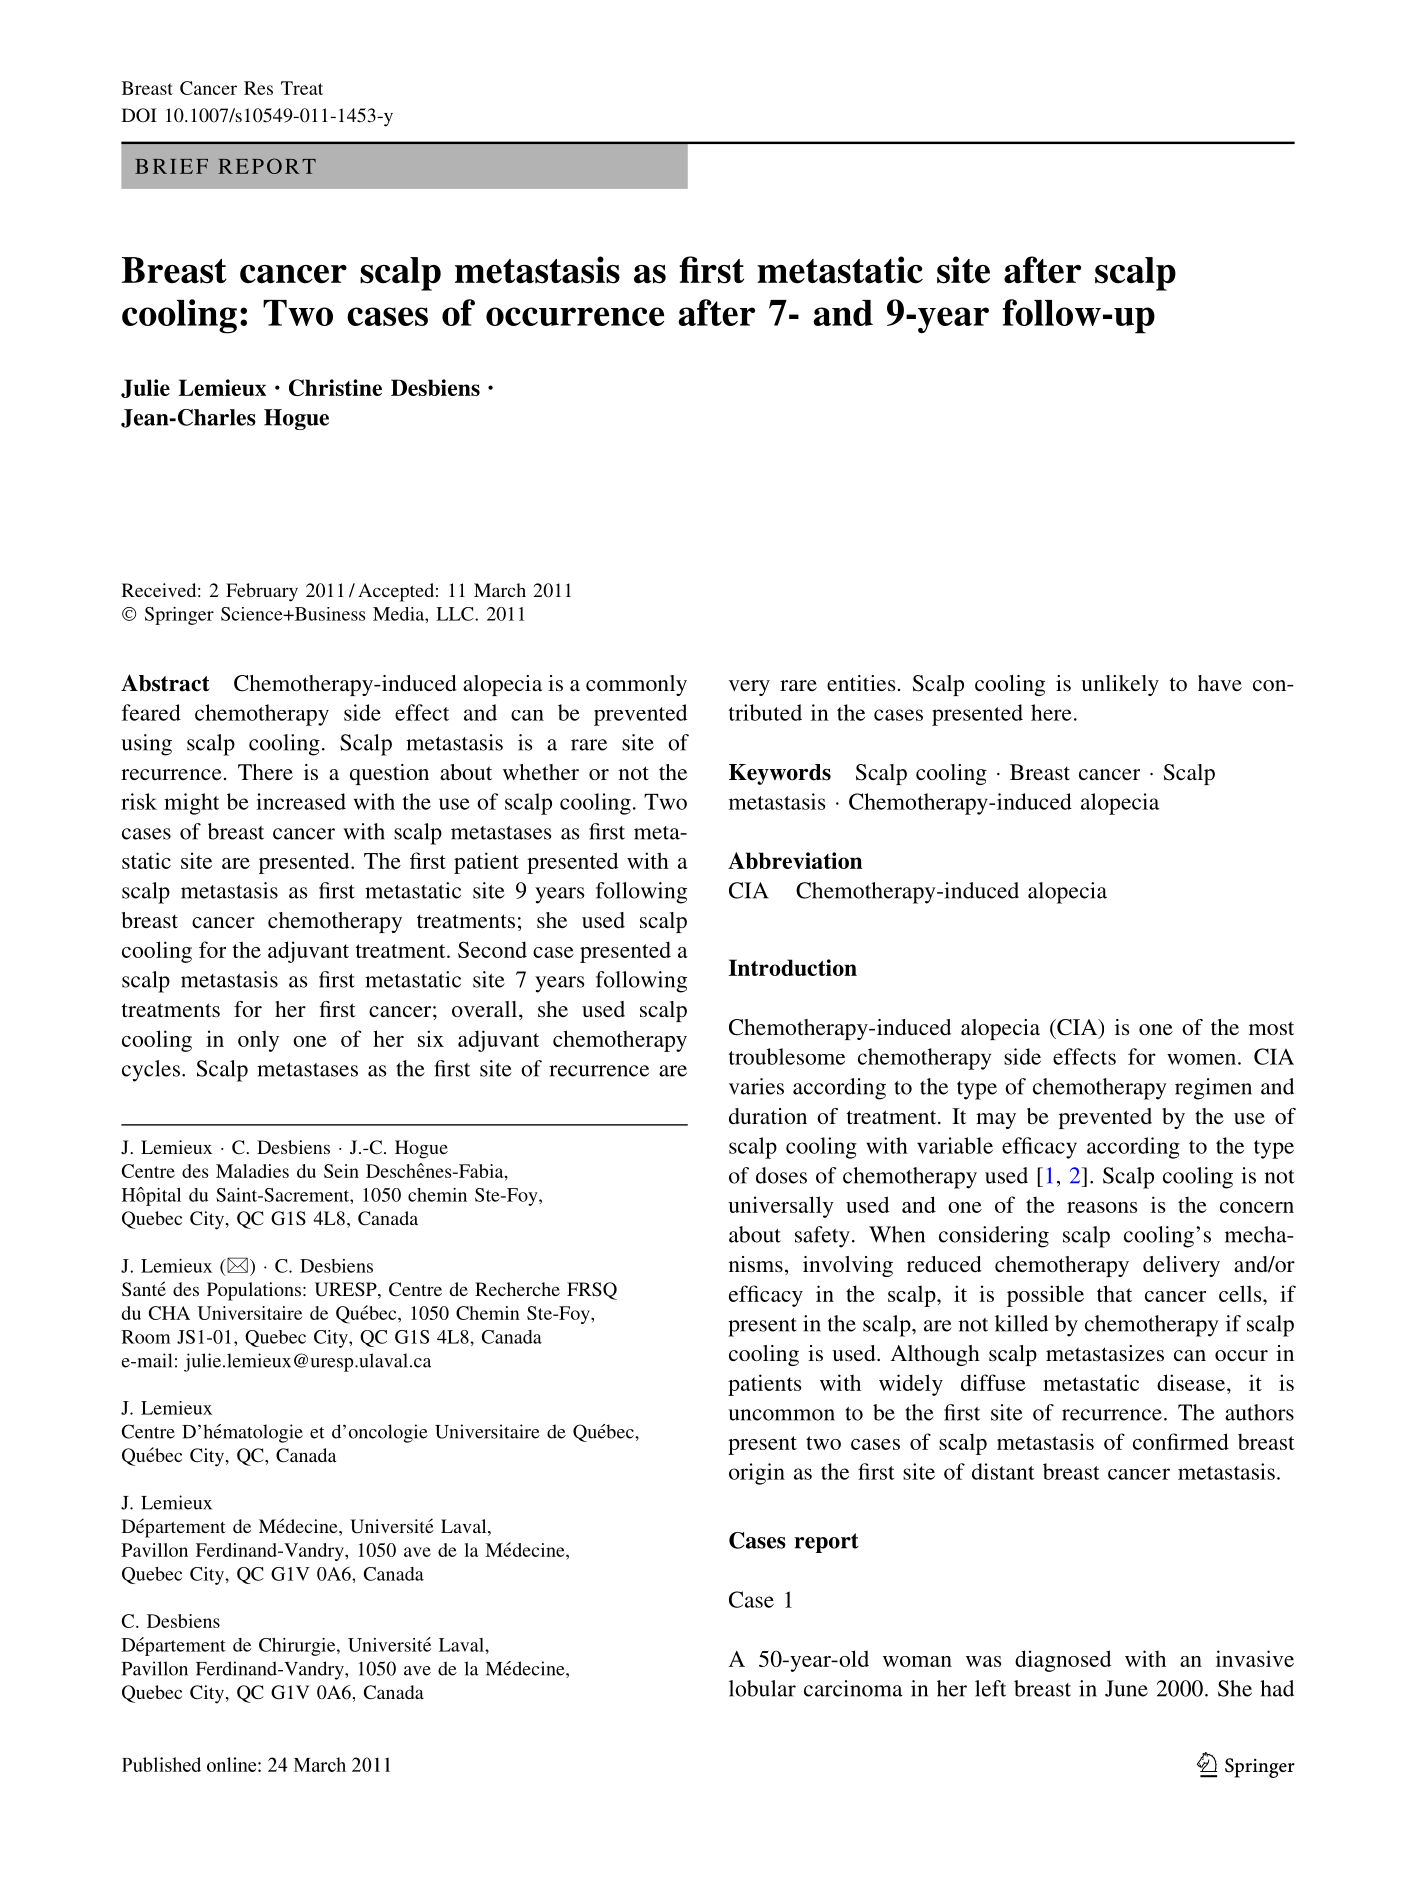 This page has height=1882, width=1416. What do you see at coordinates (252, 1171) in the page?
I see `Maladies` at bounding box center [252, 1171].
